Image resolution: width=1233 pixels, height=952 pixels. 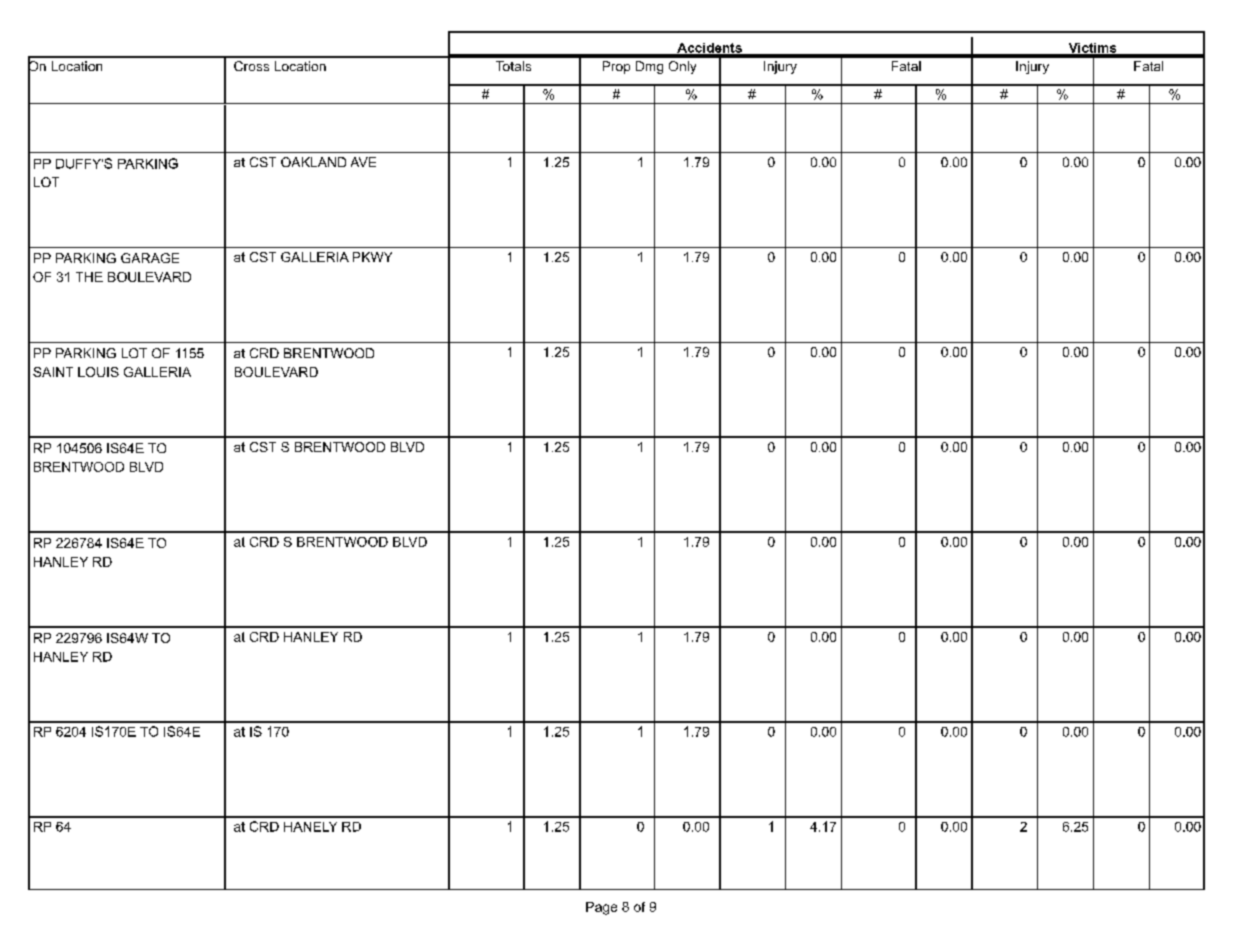 I want to click on SAINT, so click(x=53, y=372).
